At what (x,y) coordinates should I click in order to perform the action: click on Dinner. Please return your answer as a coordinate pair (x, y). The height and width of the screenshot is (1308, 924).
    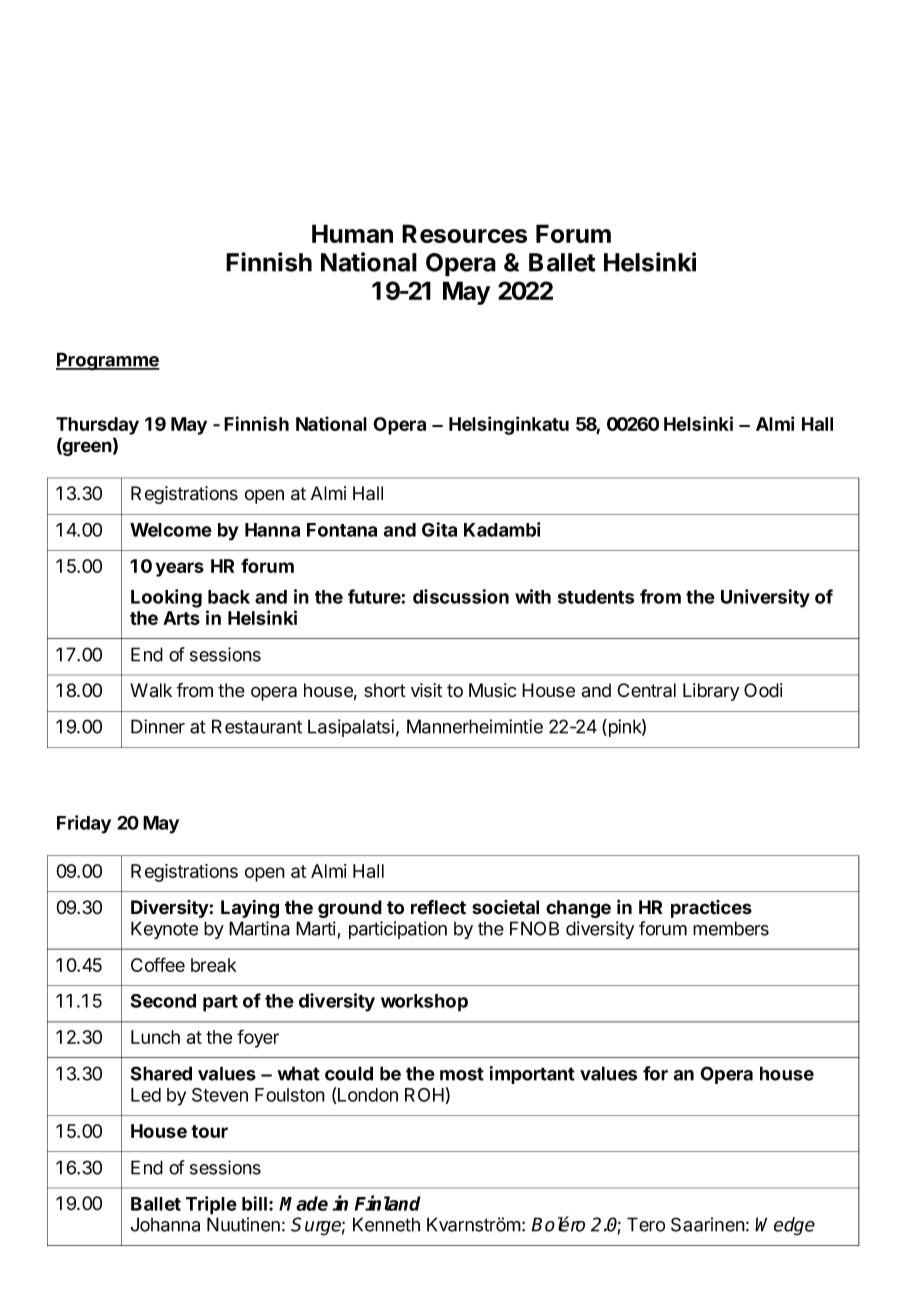
    Looking at the image, I should click on (158, 726).
